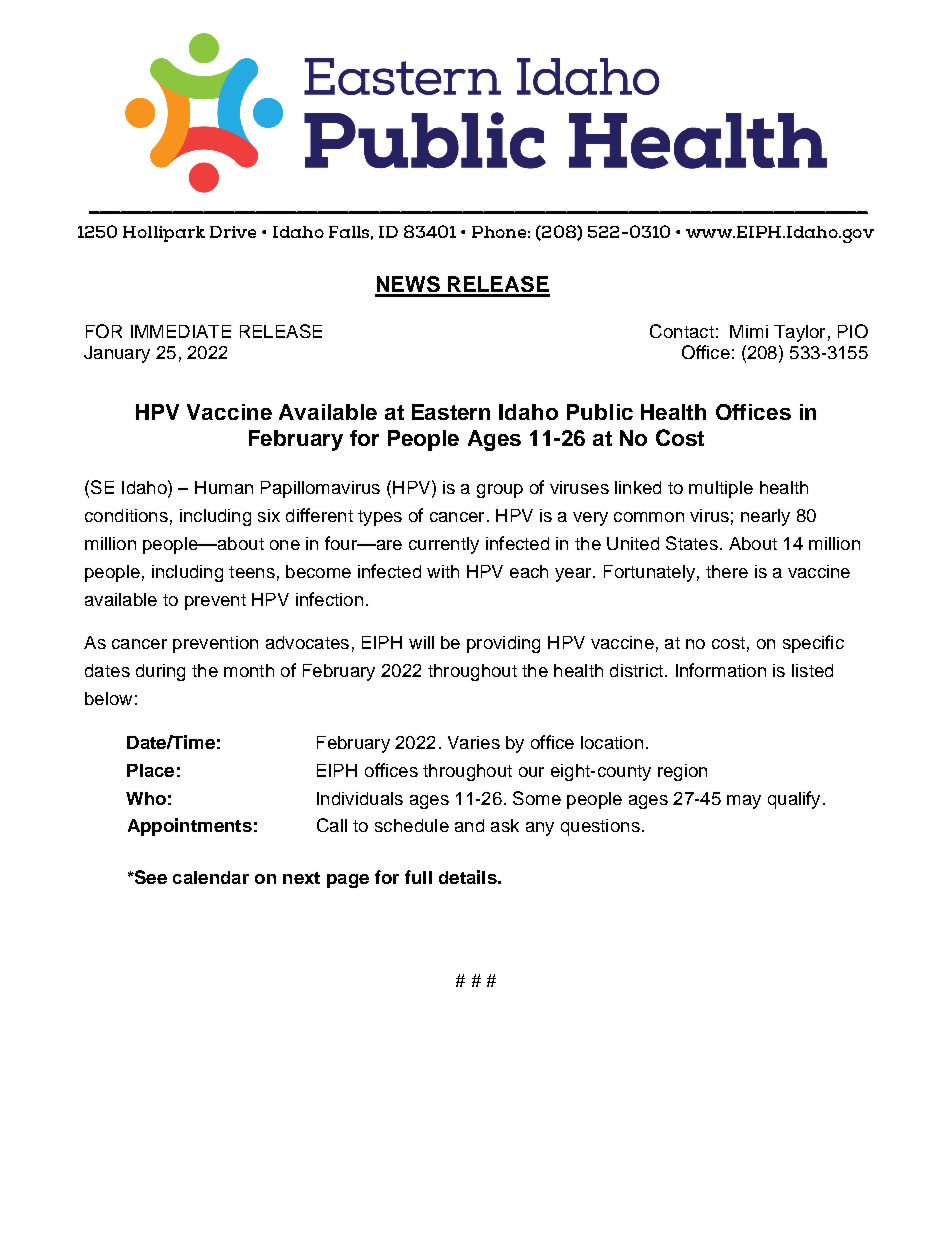 Image resolution: width=952 pixels, height=1233 pixels. What do you see at coordinates (252, 572) in the screenshot?
I see `teens` at bounding box center [252, 572].
